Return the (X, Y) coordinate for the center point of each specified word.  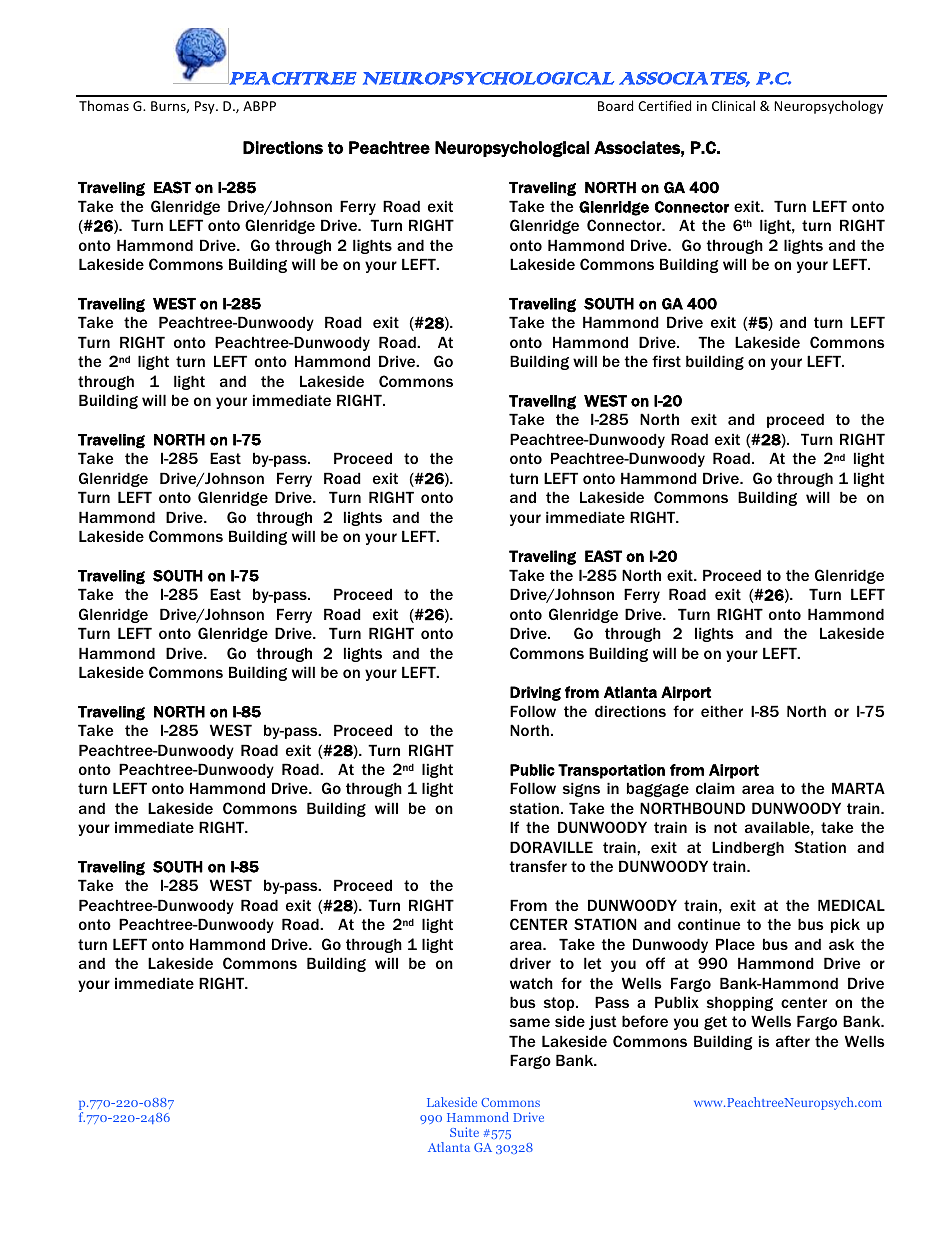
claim (715, 788)
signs (581, 789)
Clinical (733, 105)
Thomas (104, 105)
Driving (535, 693)
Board (615, 105)
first (666, 361)
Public (532, 770)
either (722, 711)
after (793, 1041)
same (530, 1022)
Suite (464, 1132)
